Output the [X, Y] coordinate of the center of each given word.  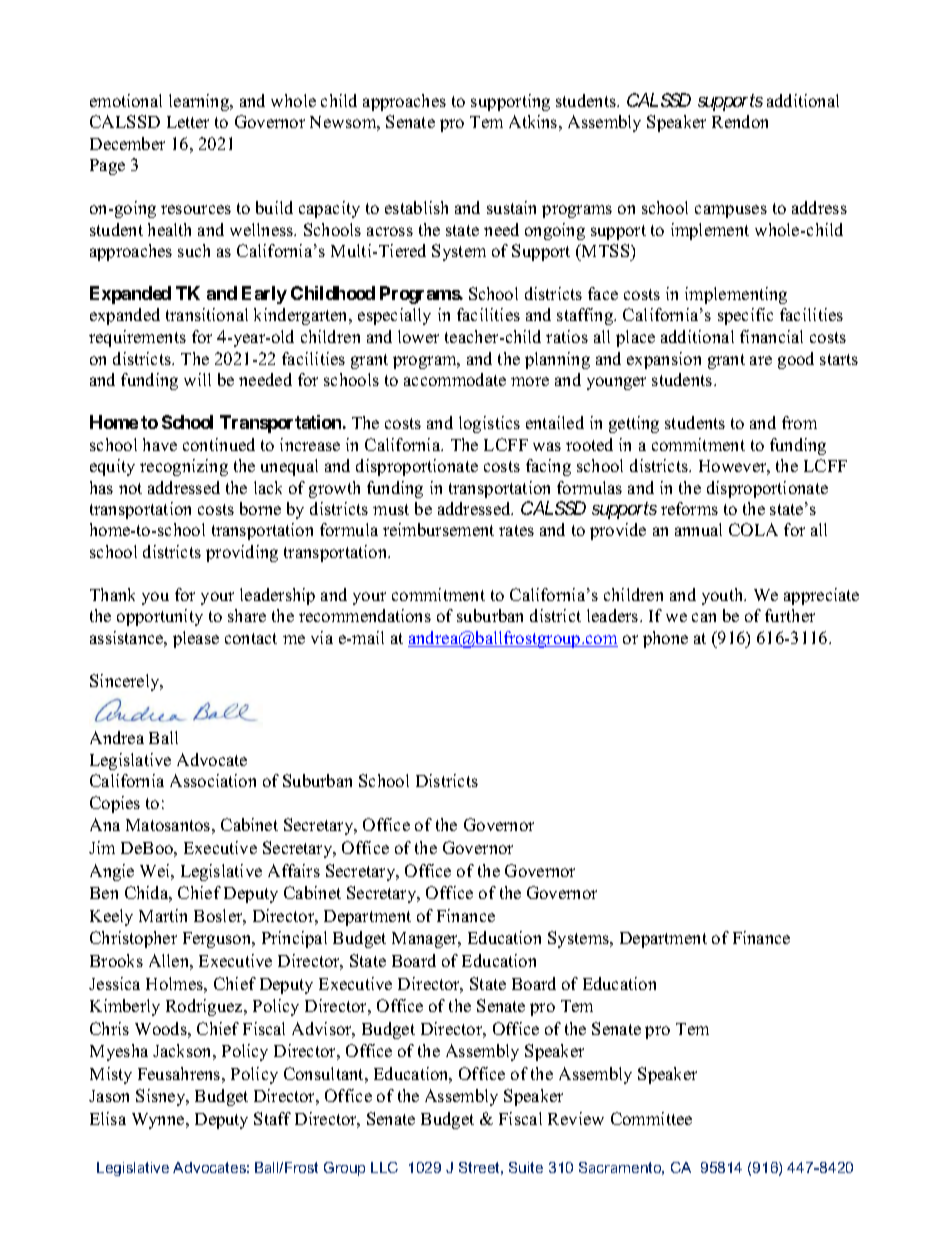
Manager [426, 940]
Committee [651, 1118]
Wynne [159, 1121]
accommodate [455, 379]
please [196, 639]
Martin [163, 915]
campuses [731, 211]
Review [576, 1118]
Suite [526, 1167]
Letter [188, 122]
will [197, 379]
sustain [511, 207]
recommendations [365, 615]
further [790, 615]
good [796, 360]
